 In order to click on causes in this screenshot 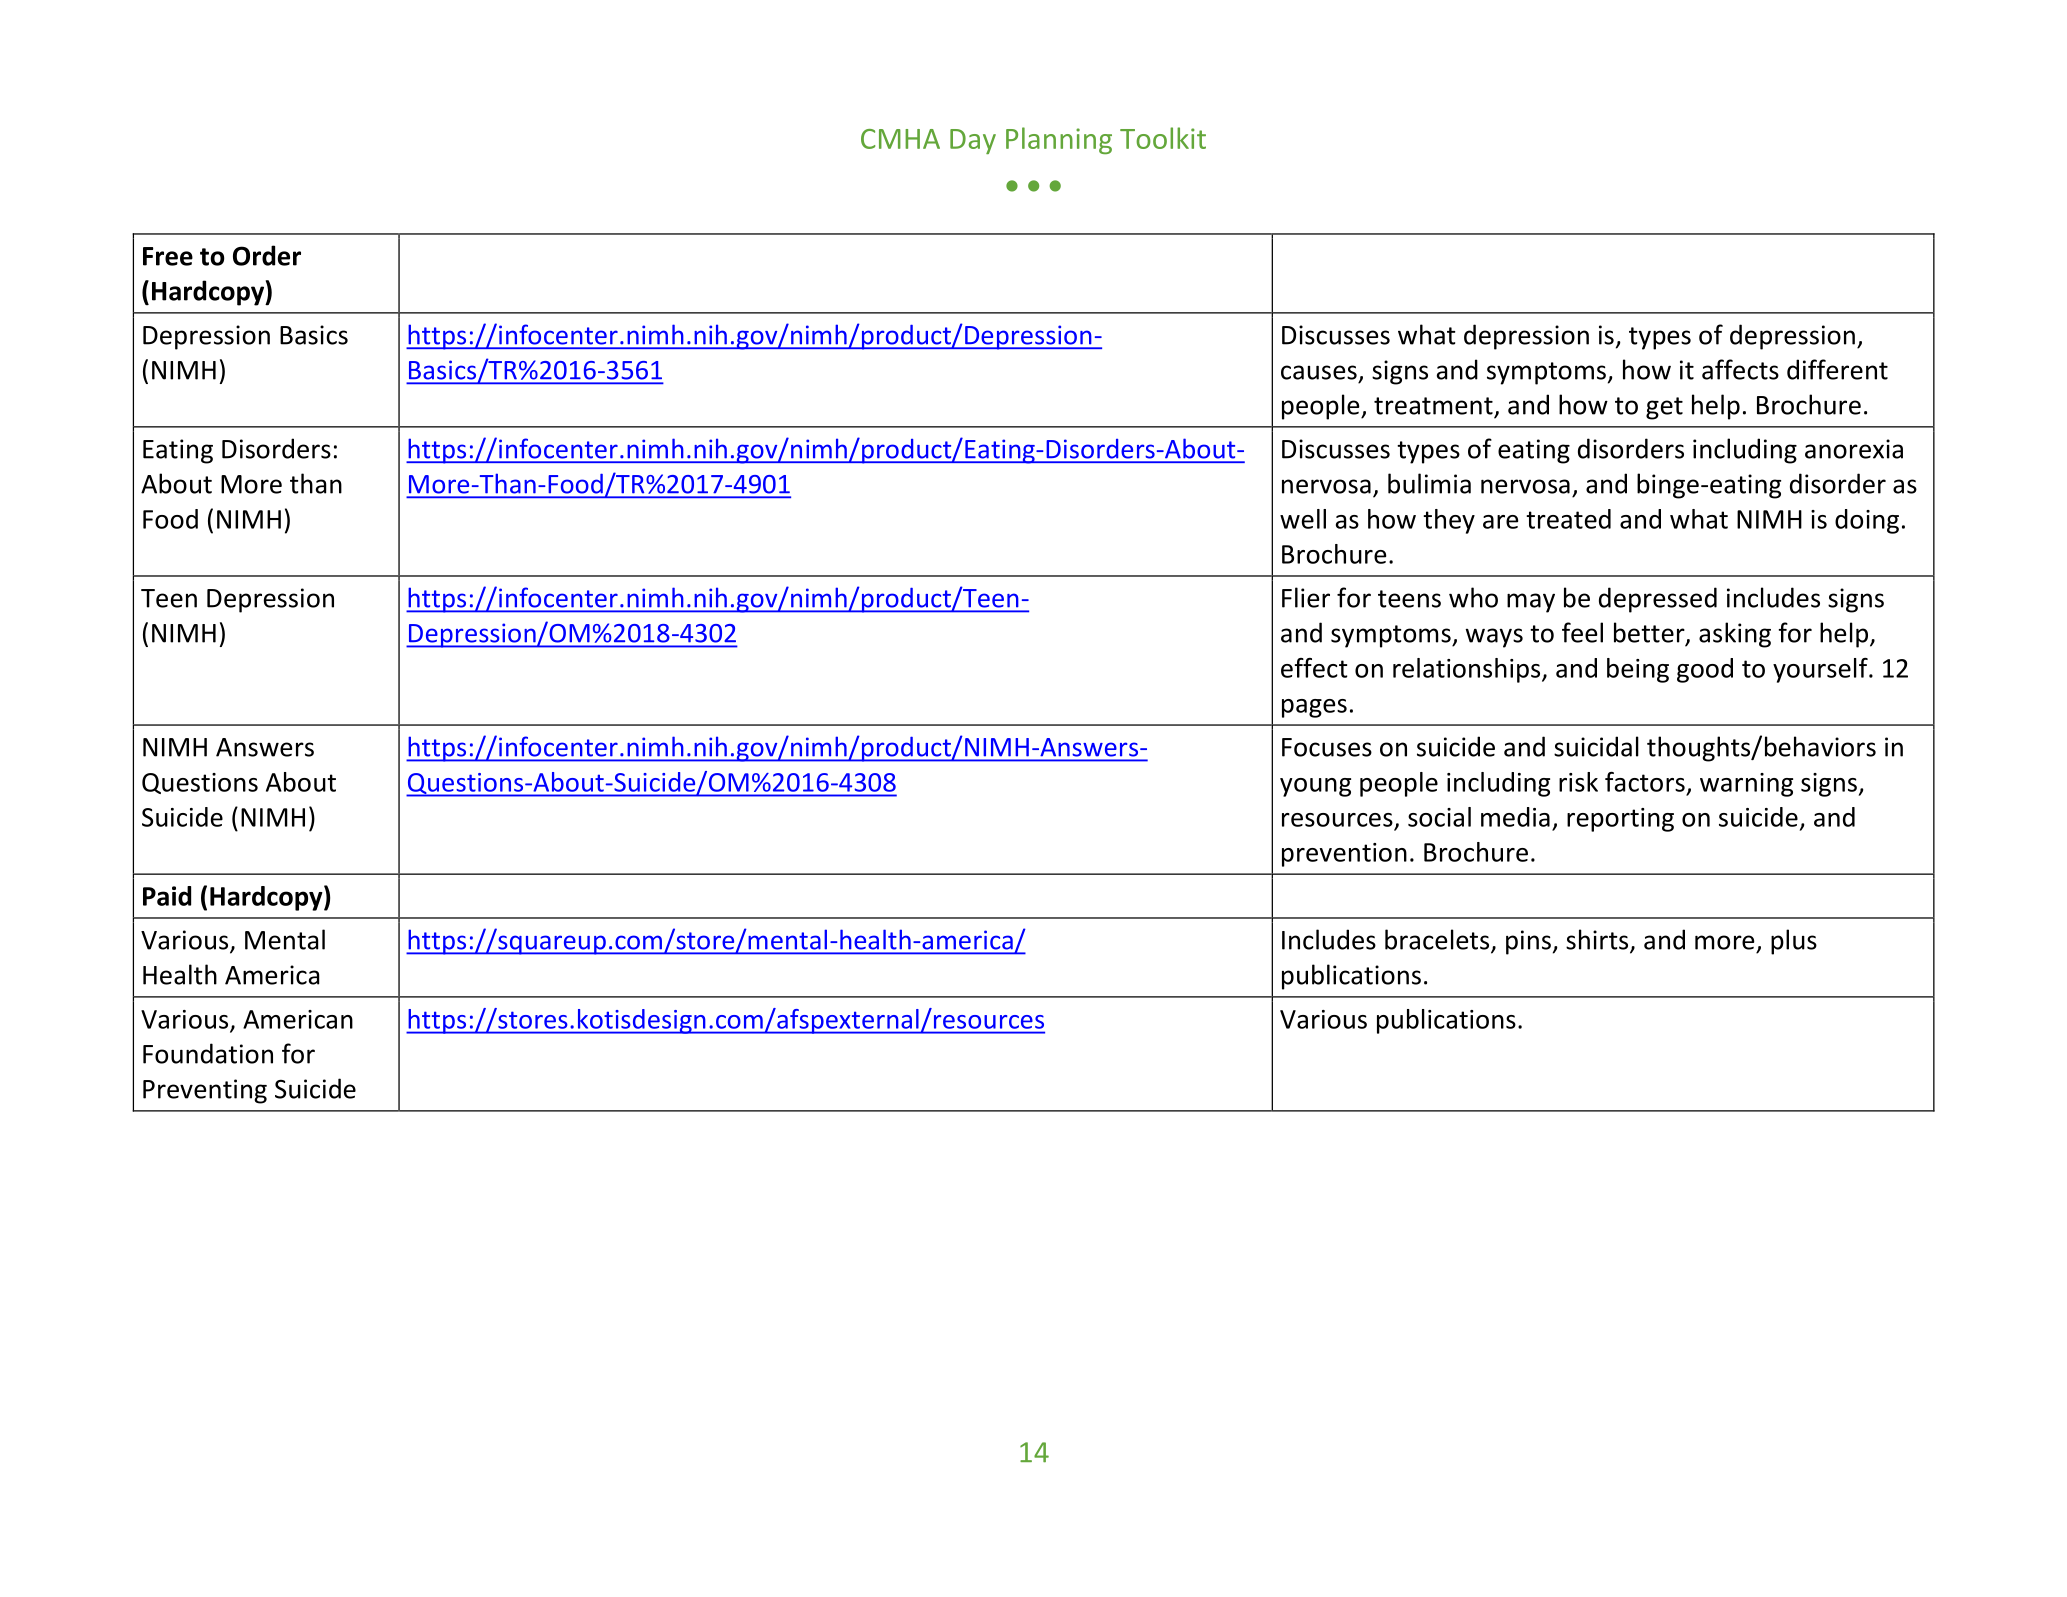, I will do `click(1319, 372)`.
